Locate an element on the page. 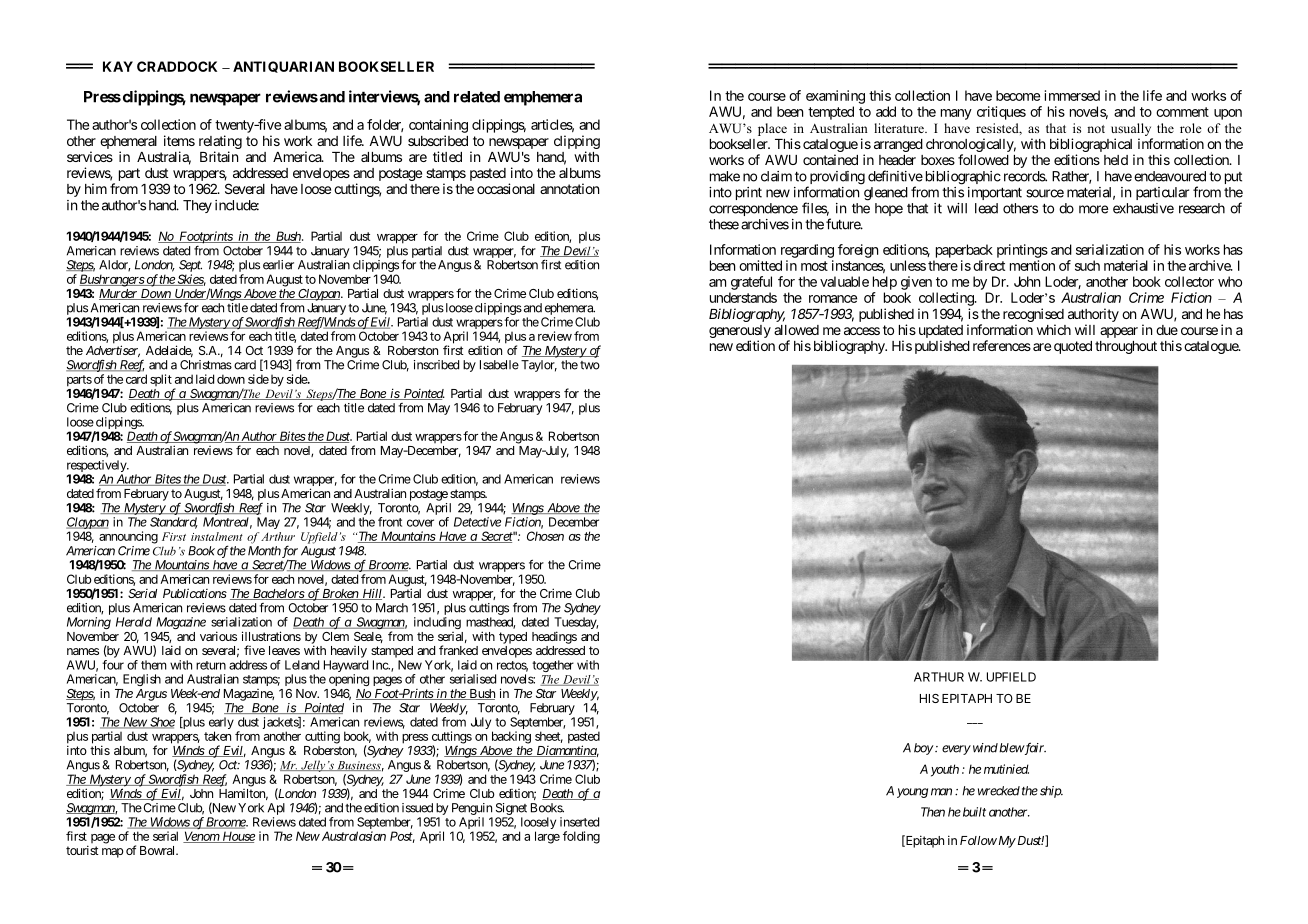  CRADDOCK is located at coordinates (177, 66).
